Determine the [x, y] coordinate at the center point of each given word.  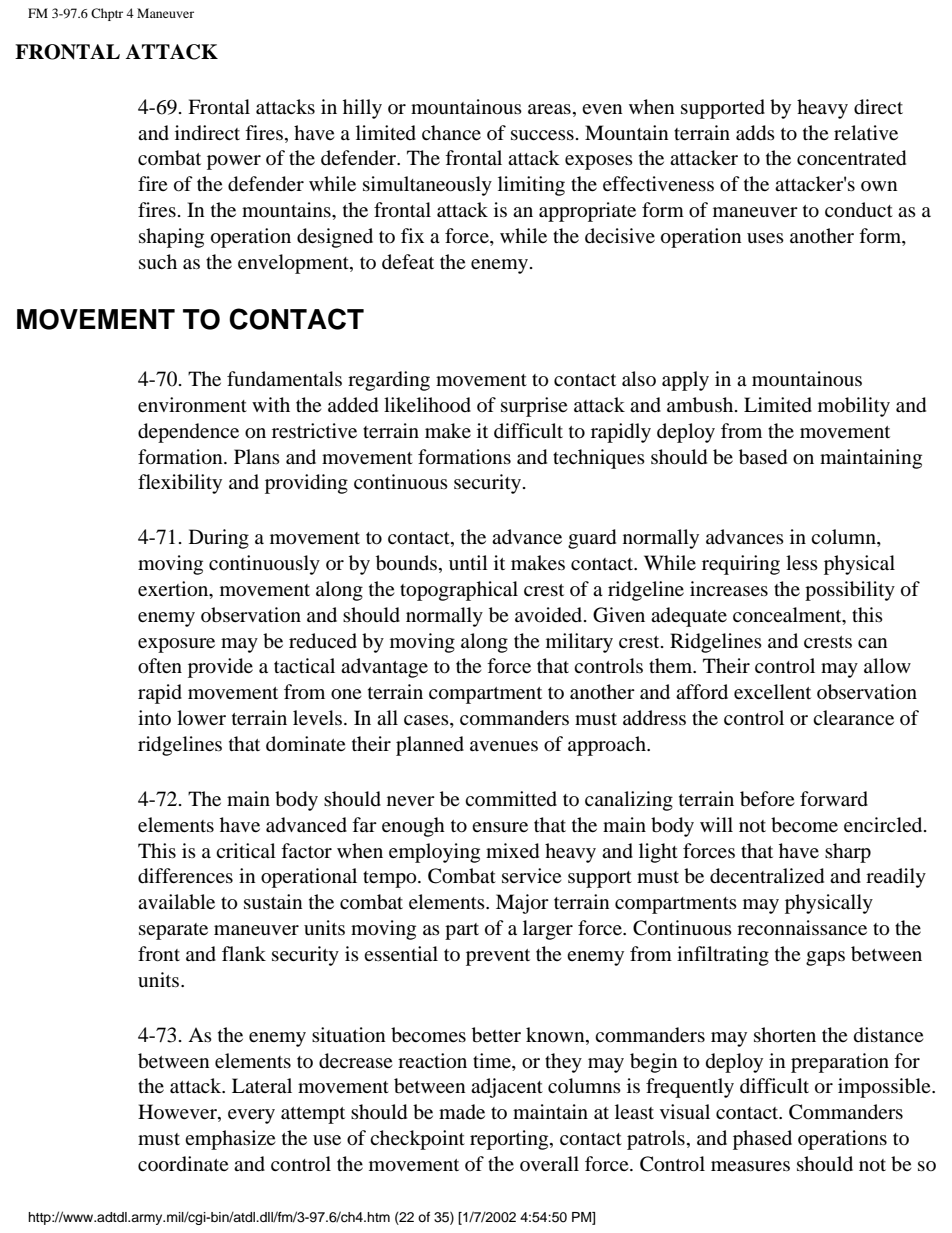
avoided [550, 615]
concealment [788, 616]
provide [220, 668]
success [542, 135]
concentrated [851, 158]
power [234, 162]
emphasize [230, 1140]
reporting [510, 1140]
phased [762, 1140]
